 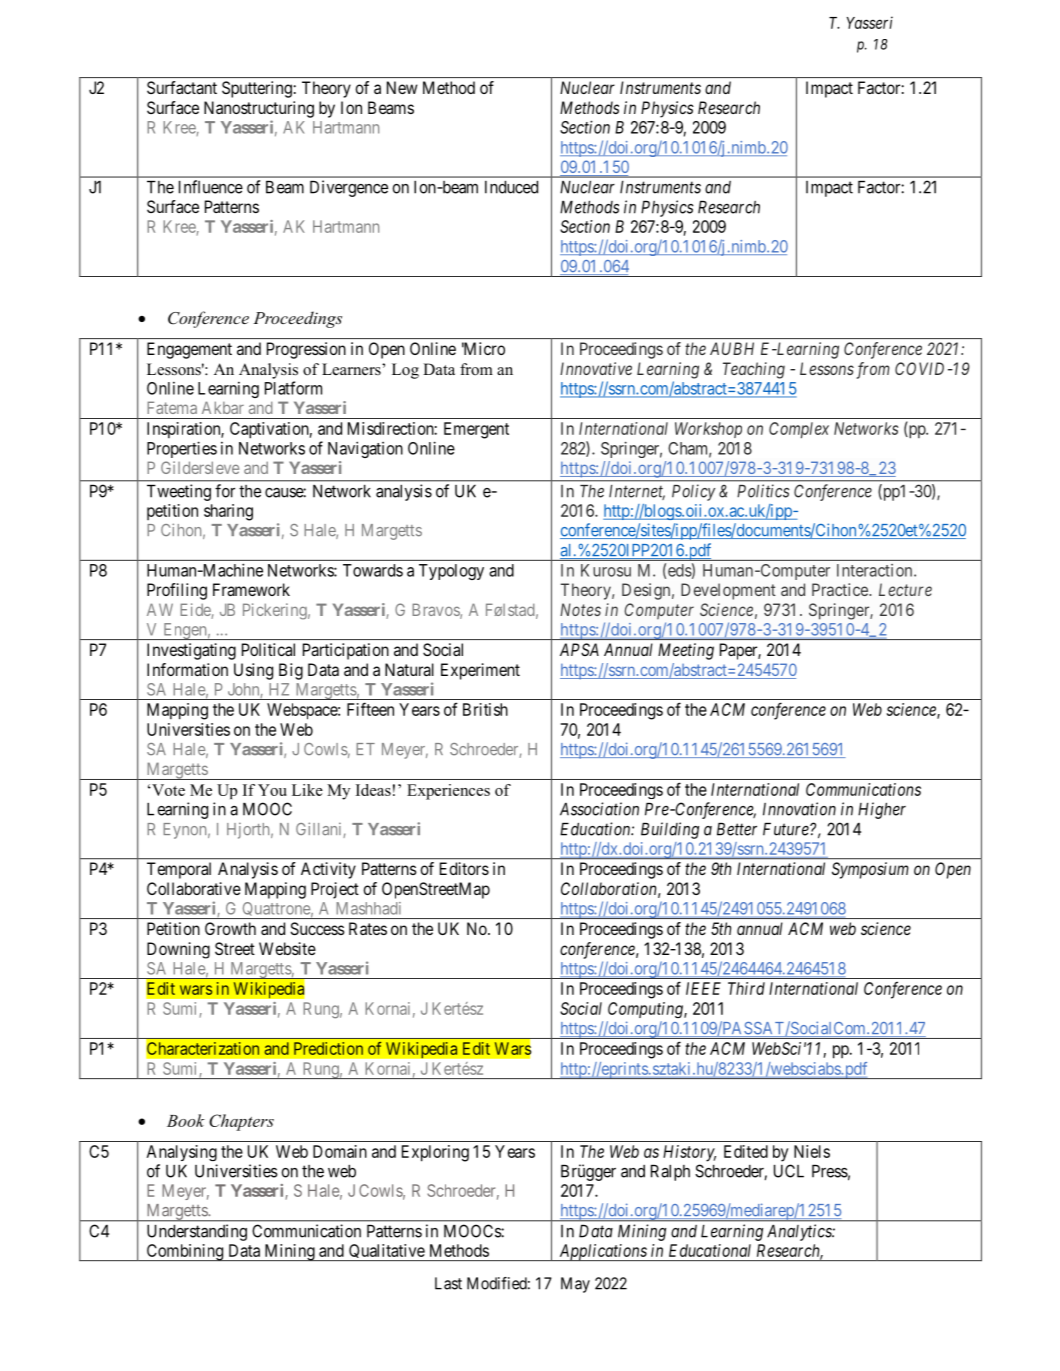 I want to click on Teaching, so click(x=754, y=370).
